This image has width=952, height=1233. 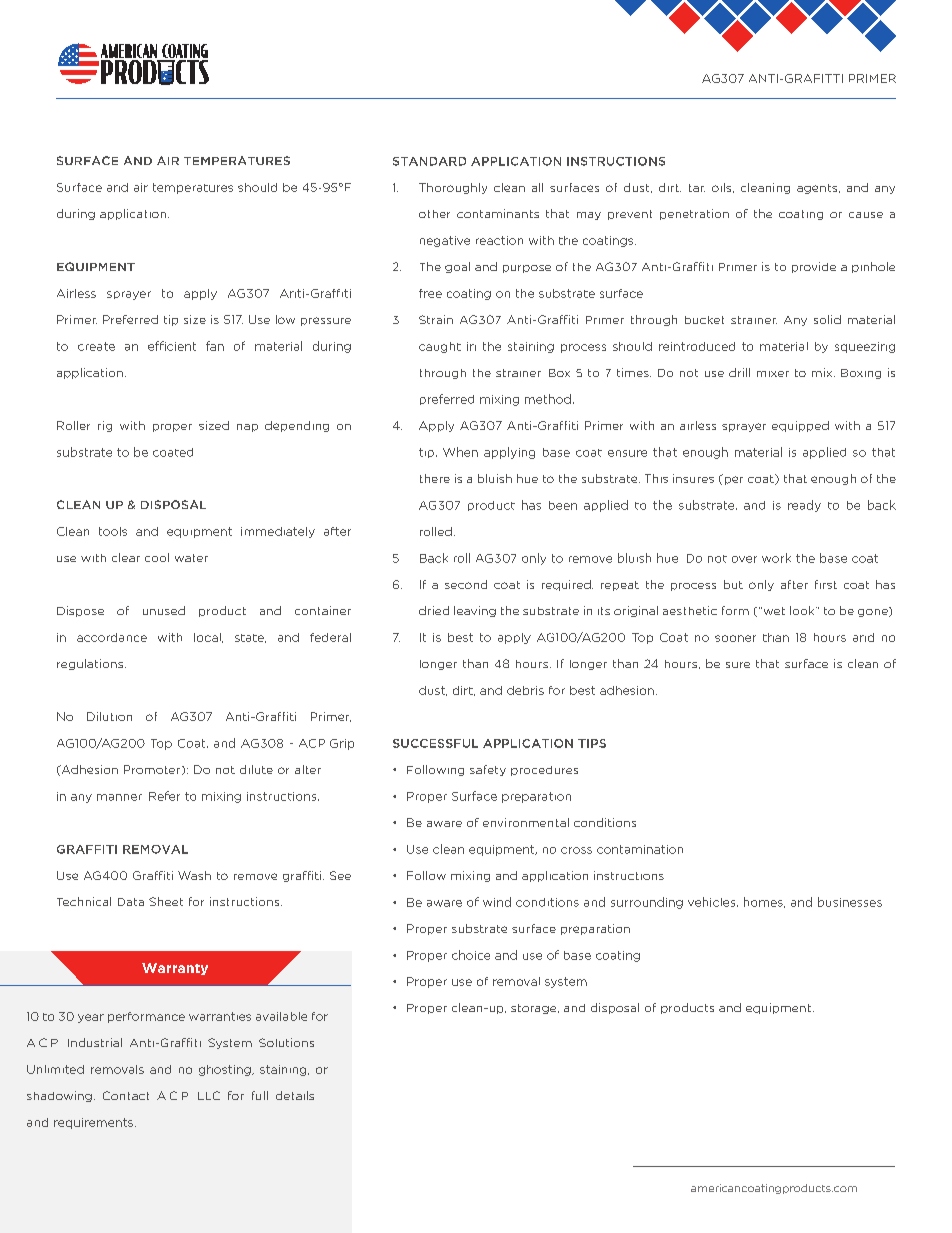 What do you see at coordinates (460, 452) in the image?
I see `When` at bounding box center [460, 452].
